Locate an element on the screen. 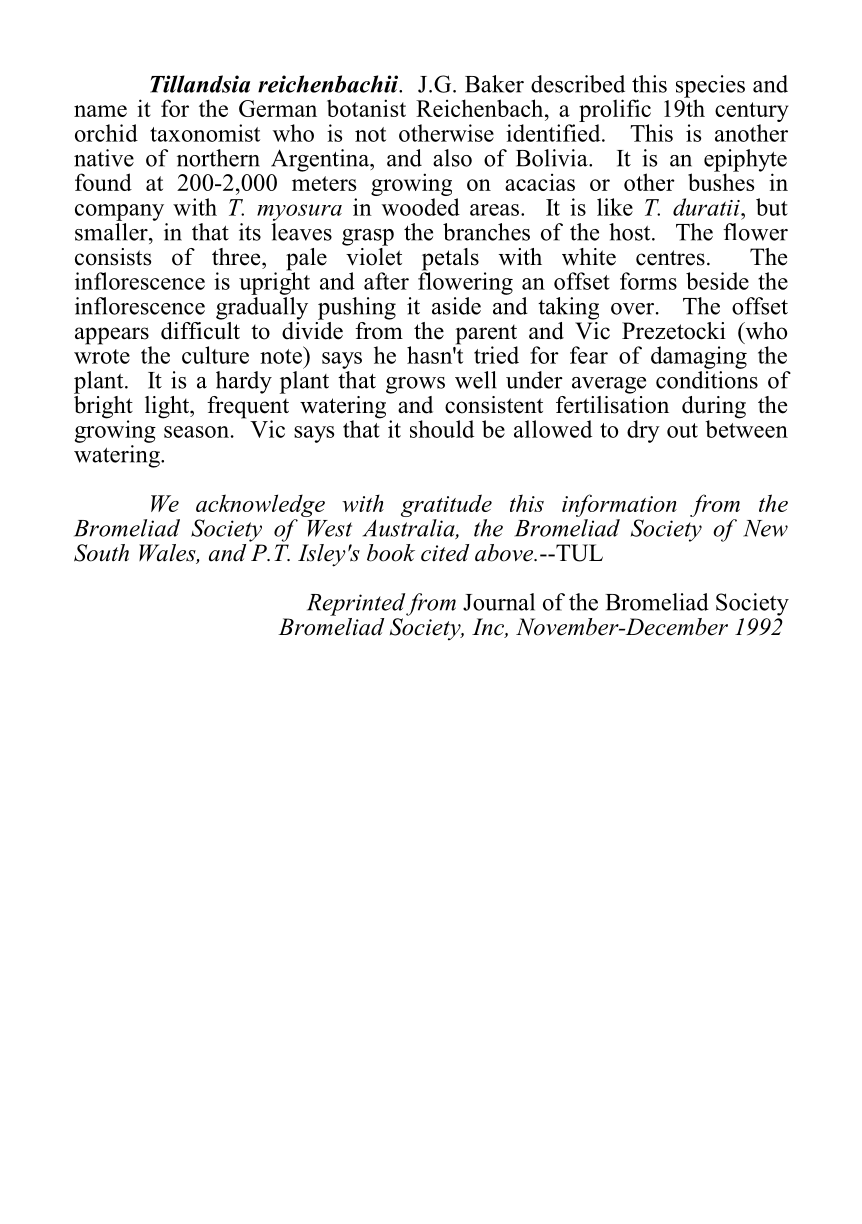 The height and width of the screenshot is (1224, 862). damaging is located at coordinates (699, 357).
